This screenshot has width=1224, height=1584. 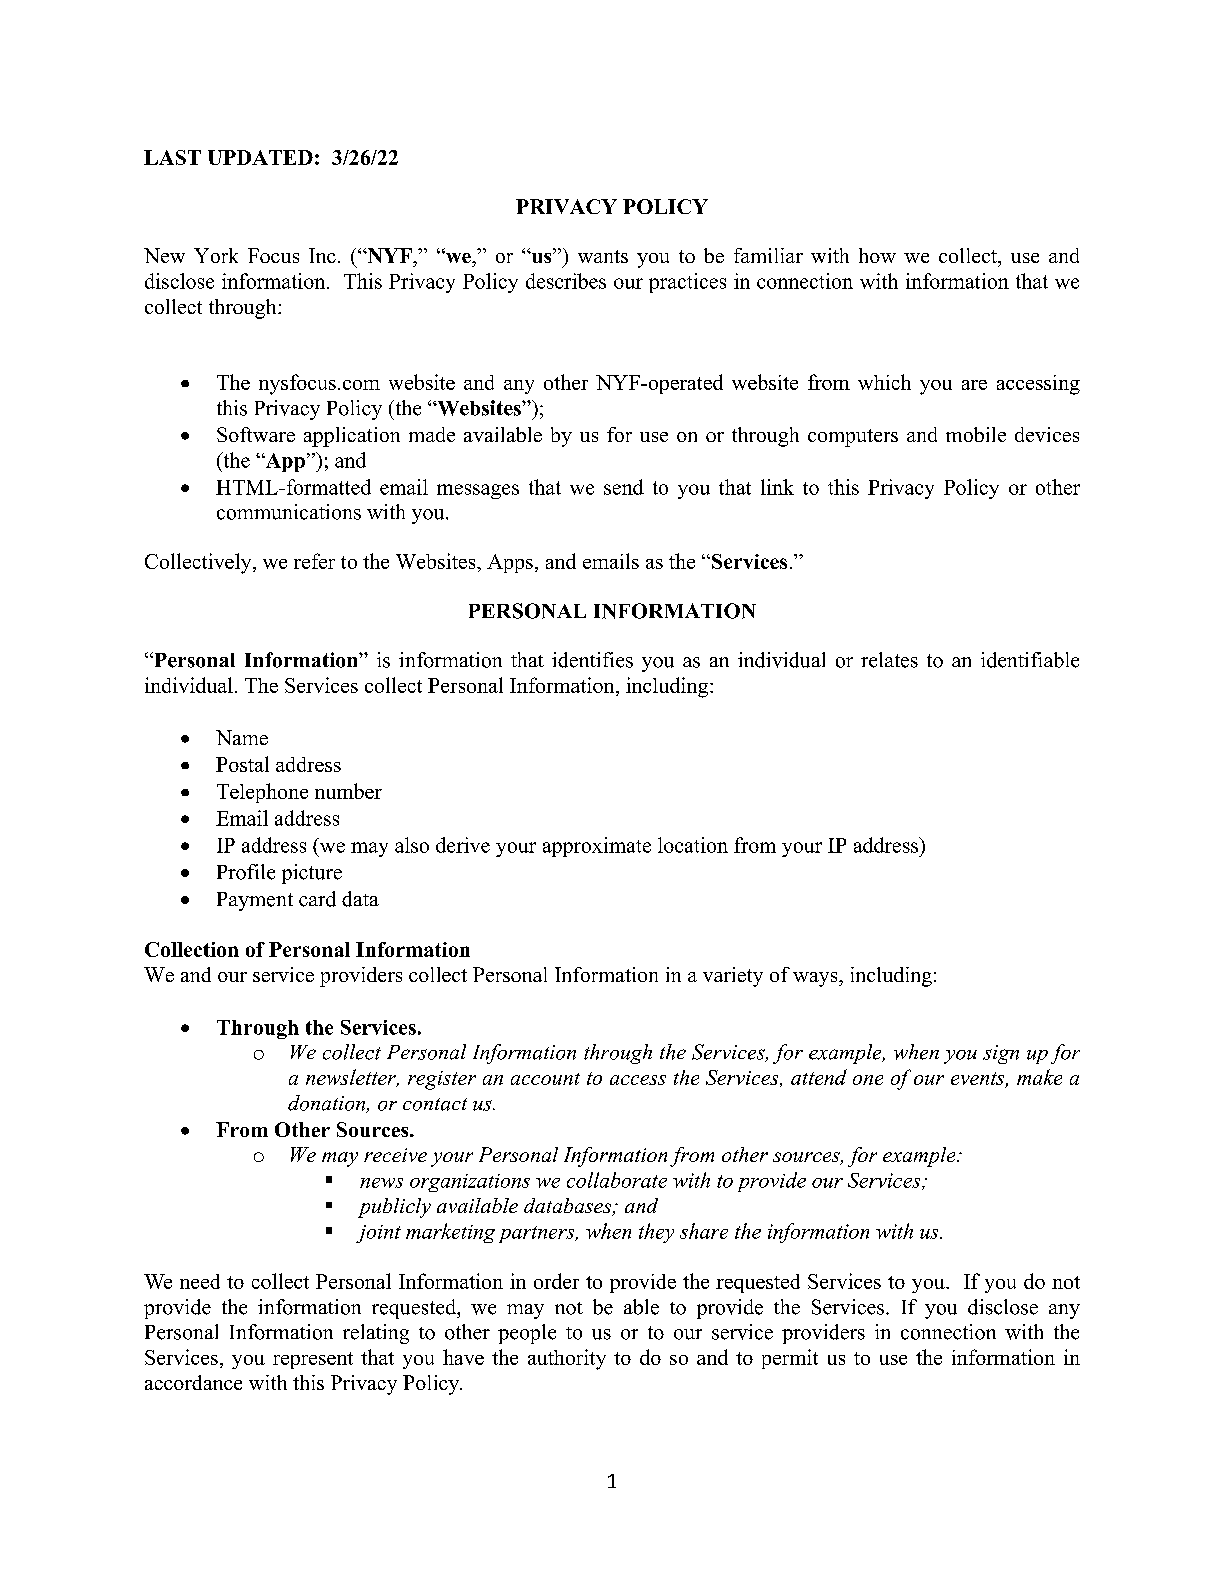 I want to click on Apps, so click(x=510, y=563).
